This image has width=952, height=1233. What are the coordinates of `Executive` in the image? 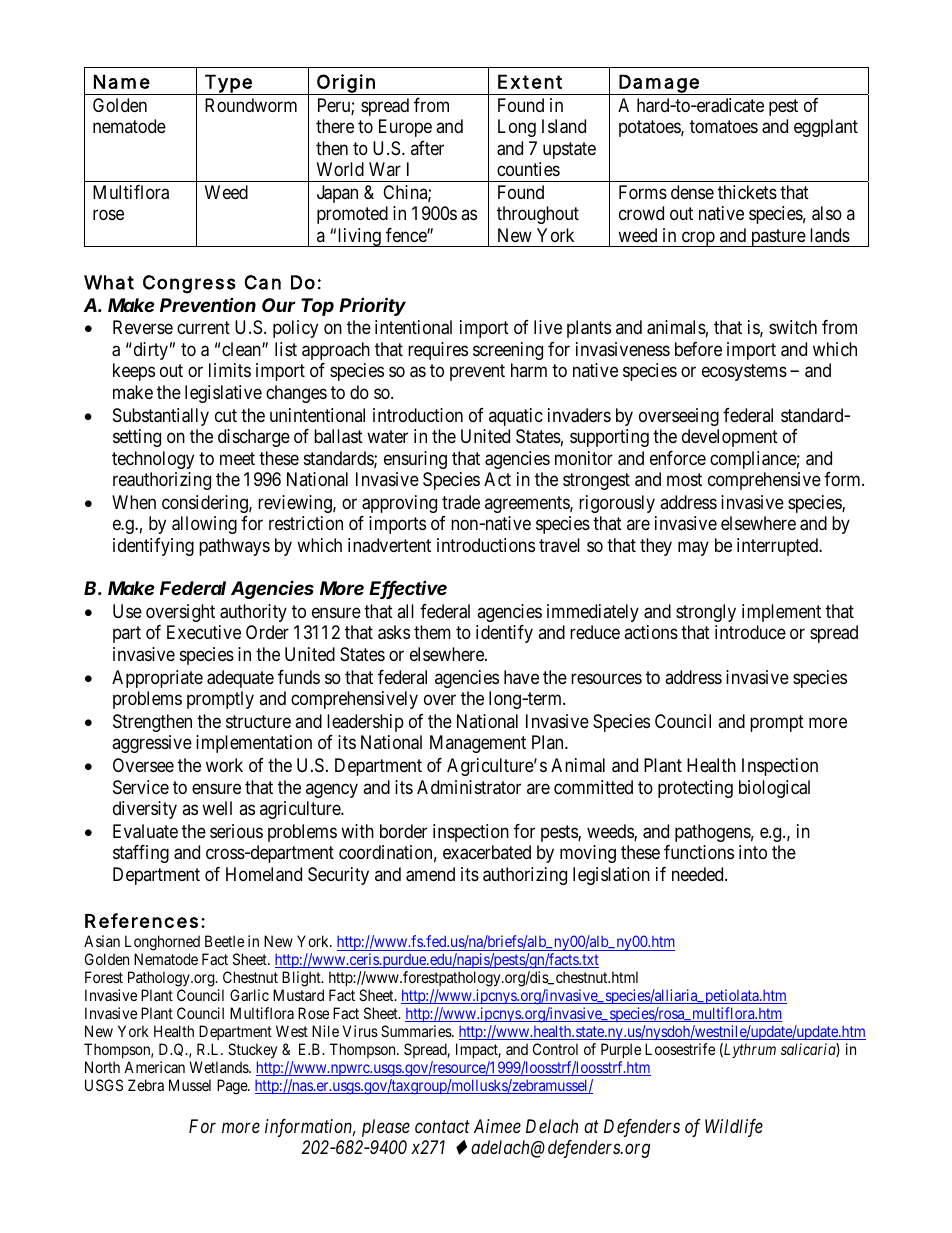 It's located at (204, 632).
